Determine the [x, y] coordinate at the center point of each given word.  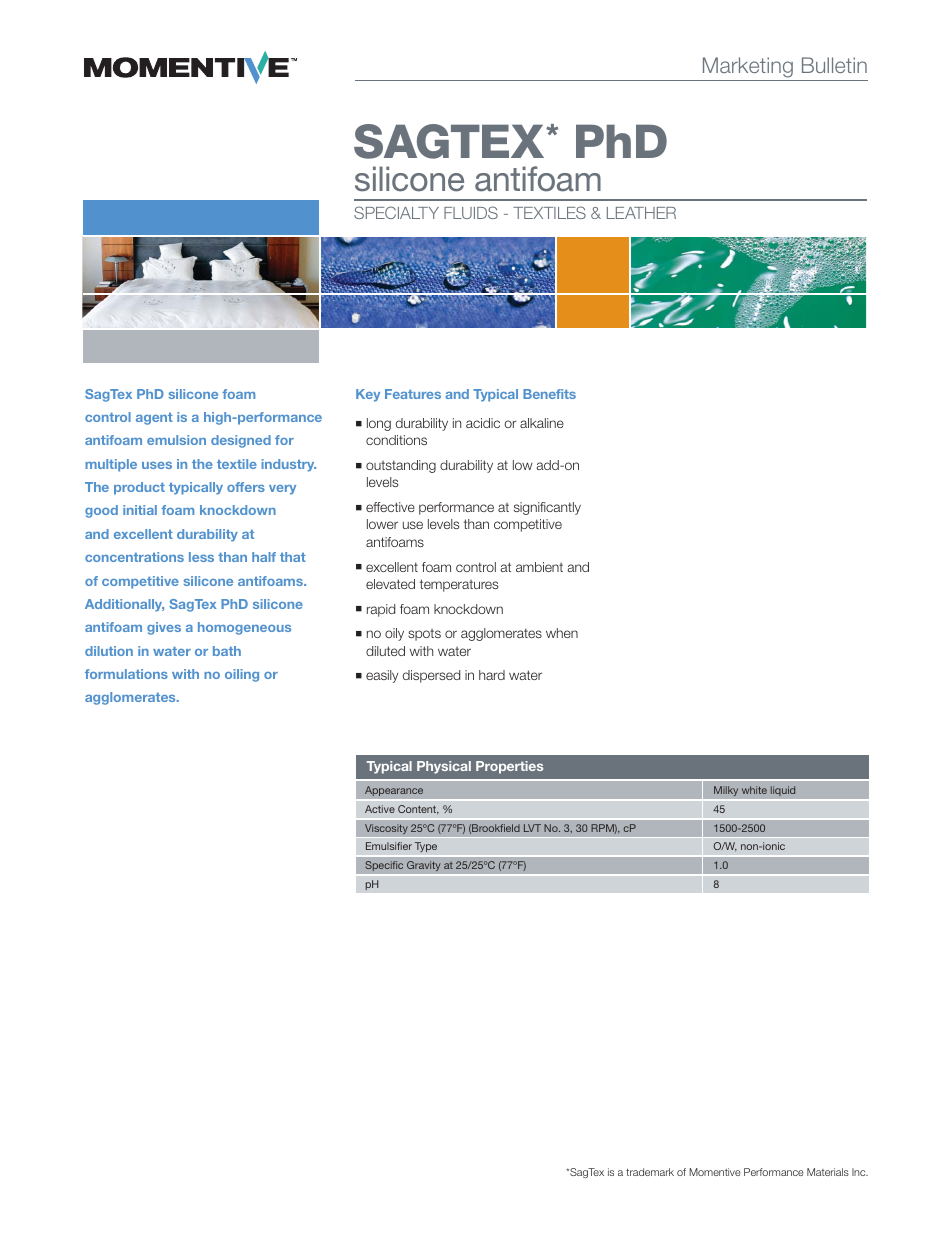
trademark [650, 1172]
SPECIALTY [396, 212]
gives [164, 628]
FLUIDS [471, 212]
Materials [828, 1172]
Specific [384, 866]
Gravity [424, 866]
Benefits [549, 394]
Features [413, 394]
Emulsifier [389, 846]
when [562, 633]
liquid [783, 791]
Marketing [748, 67]
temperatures [459, 585]
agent [154, 419]
